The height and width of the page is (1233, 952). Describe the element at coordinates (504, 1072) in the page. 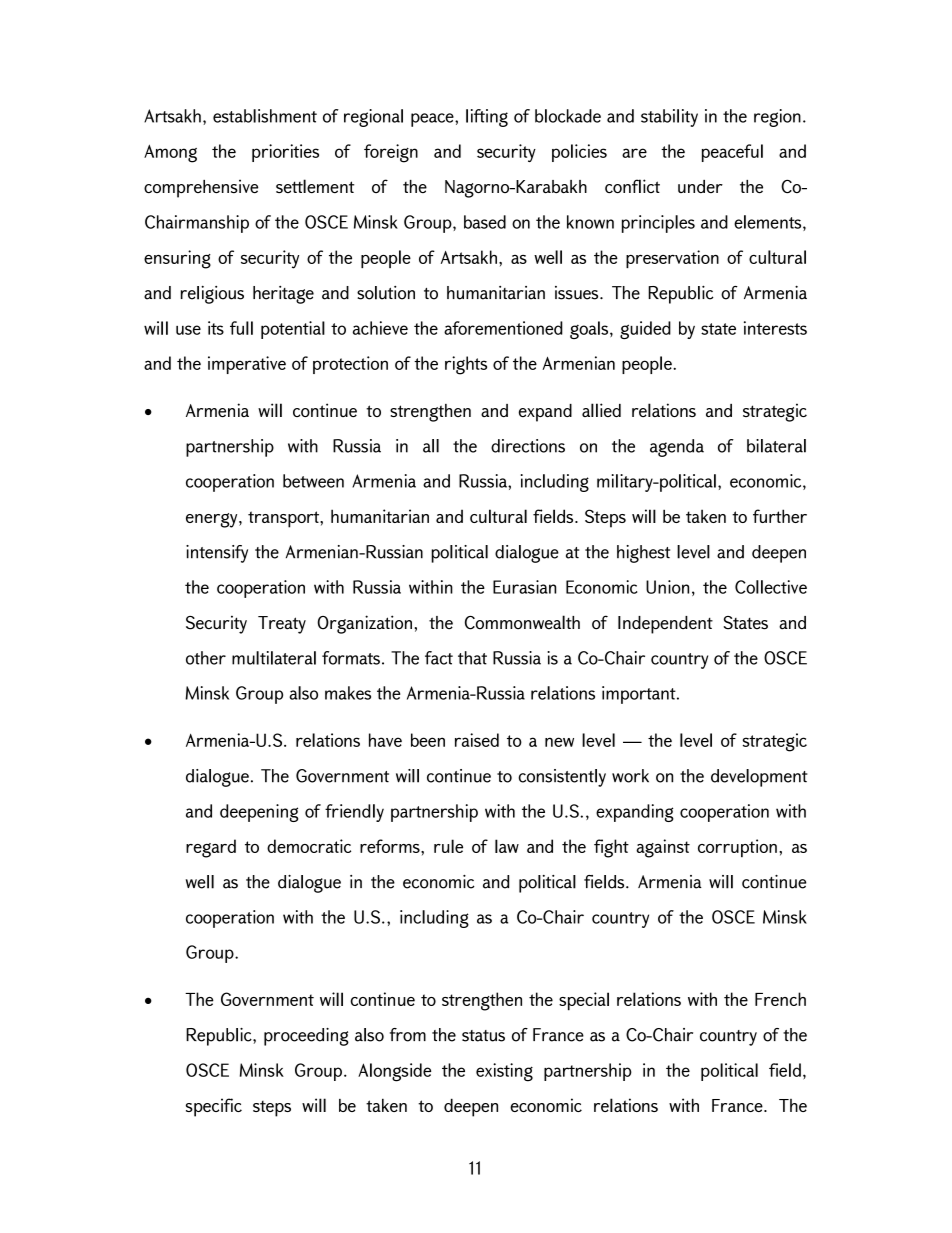

I see `existing` at that location.
